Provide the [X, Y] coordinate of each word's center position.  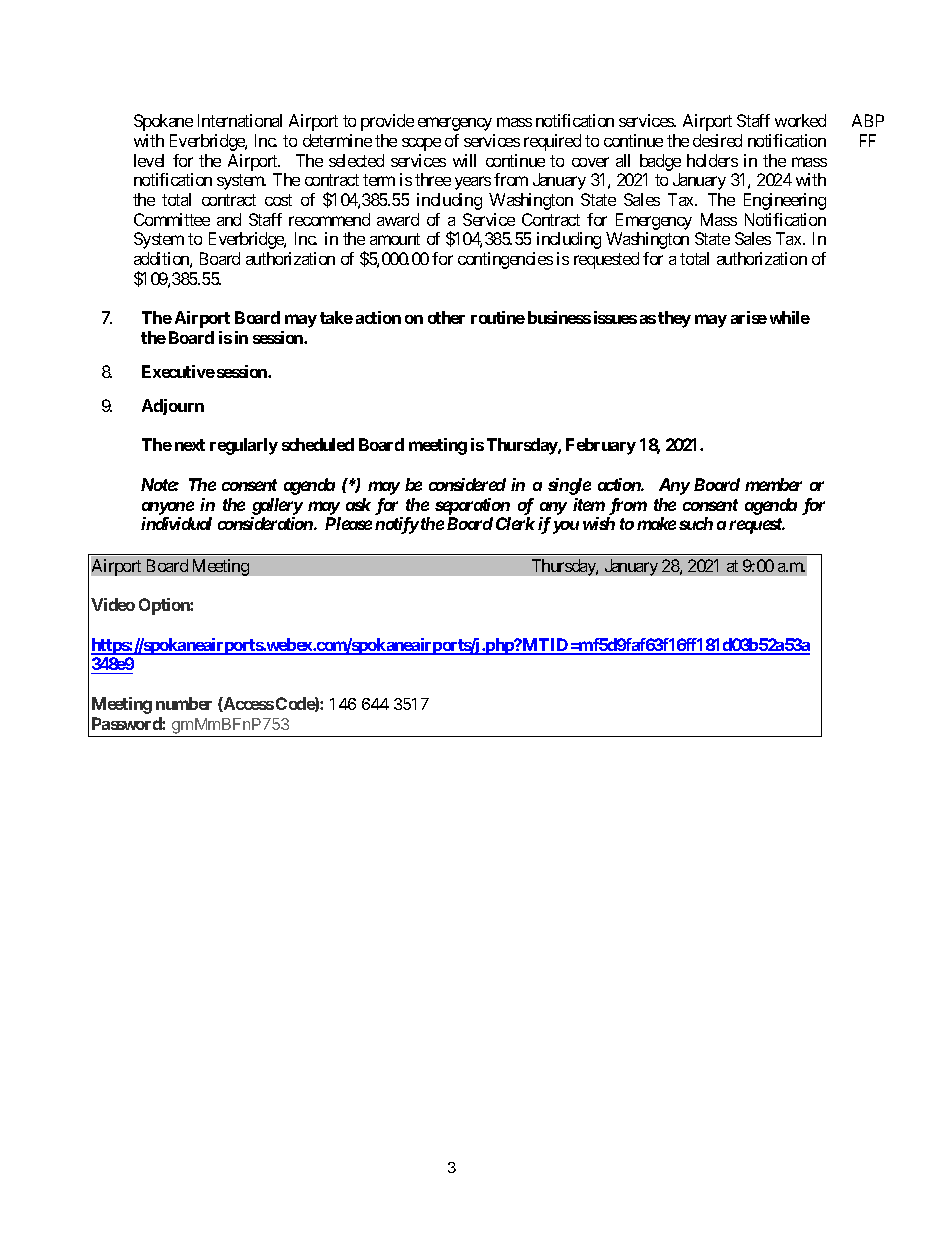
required [552, 142]
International [240, 120]
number [184, 703]
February [601, 446]
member [773, 484]
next [190, 445]
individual [176, 523]
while [790, 317]
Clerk [515, 523]
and [229, 219]
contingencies [505, 260]
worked [800, 120]
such [696, 523]
